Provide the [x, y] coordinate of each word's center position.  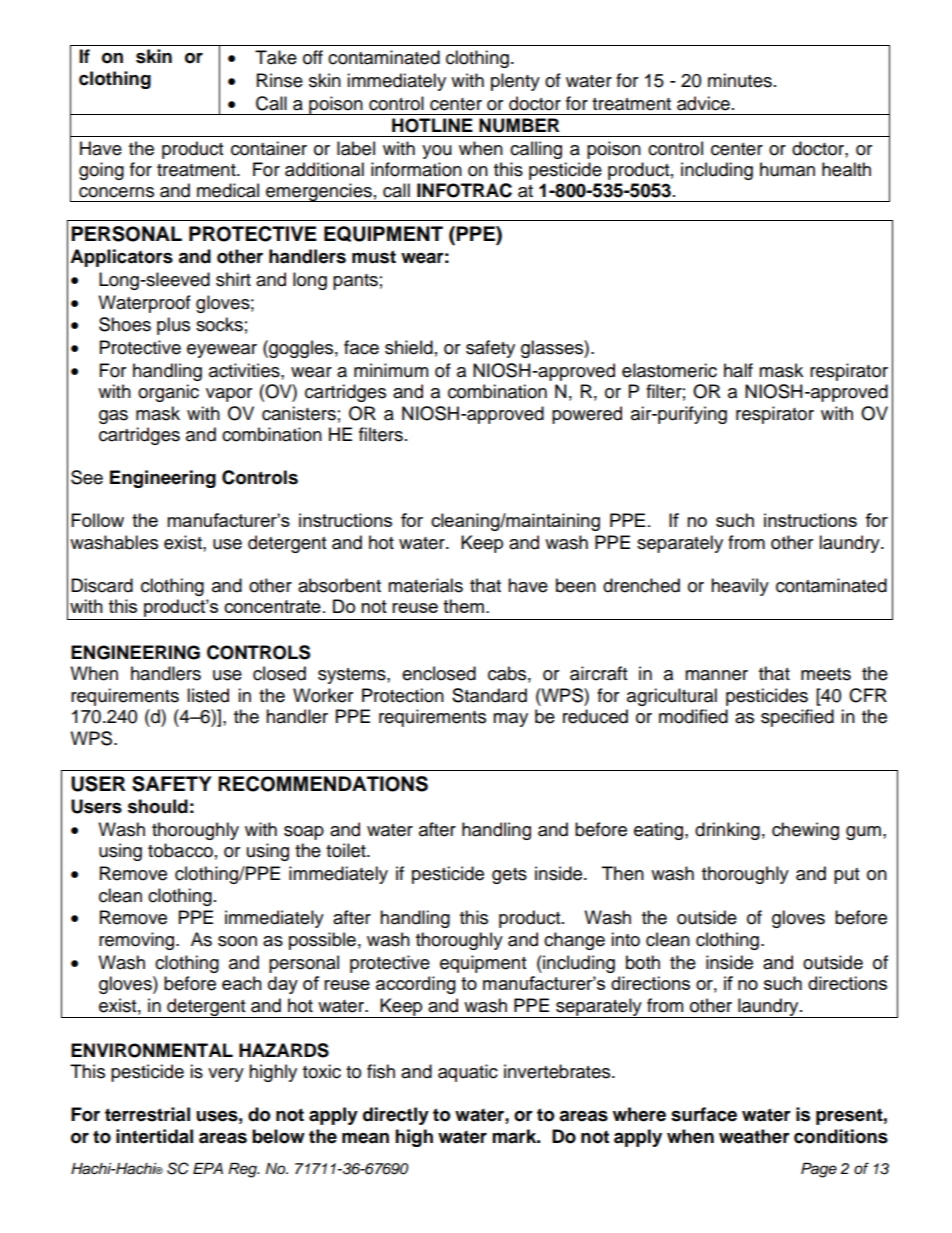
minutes [740, 80]
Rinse [280, 80]
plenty [515, 82]
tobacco [180, 850]
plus [173, 326]
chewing [805, 831]
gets [509, 876]
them [463, 606]
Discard [102, 585]
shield [409, 347]
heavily [740, 587]
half [738, 370]
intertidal [154, 1136]
